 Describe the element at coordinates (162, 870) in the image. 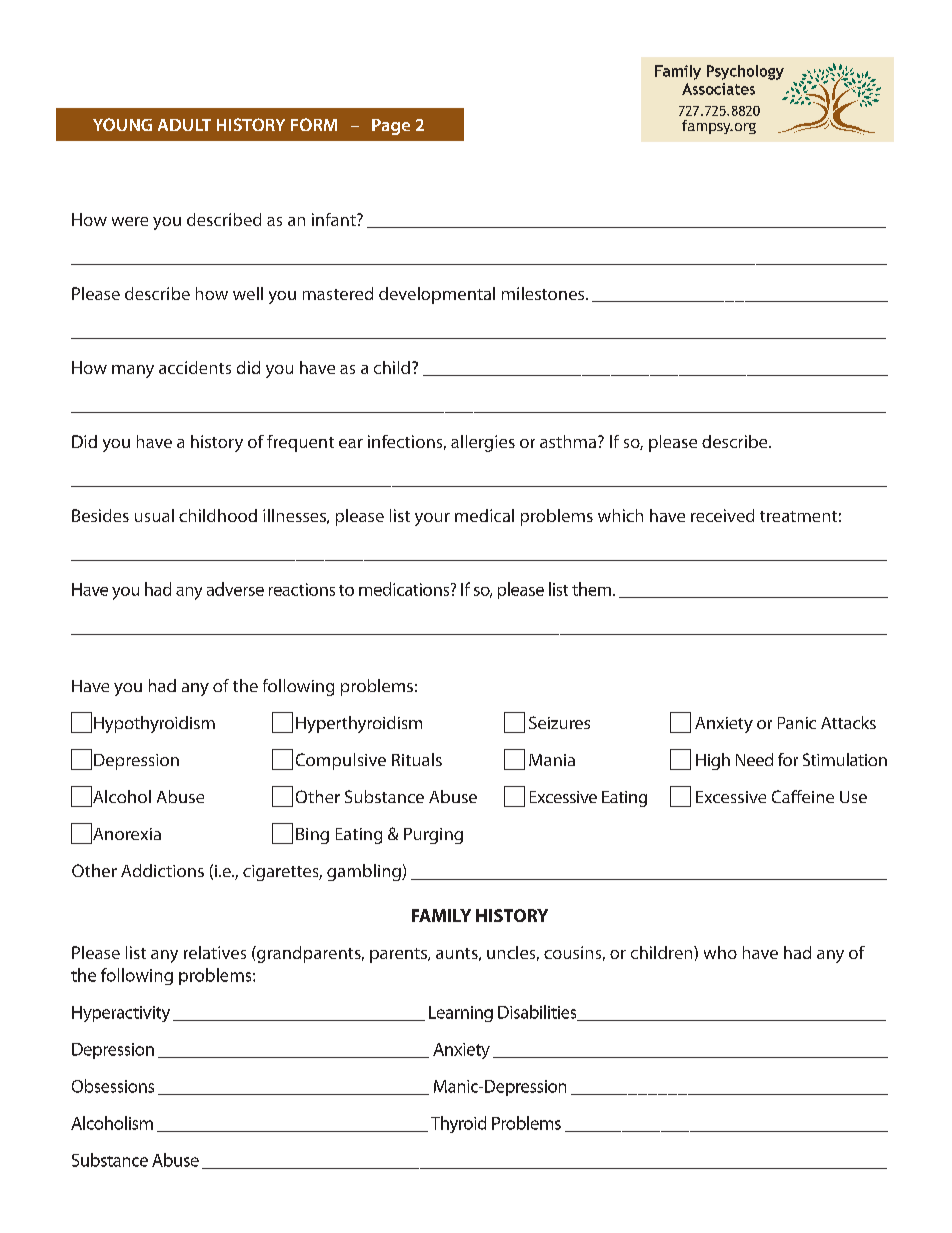

I see `Addictions` at that location.
